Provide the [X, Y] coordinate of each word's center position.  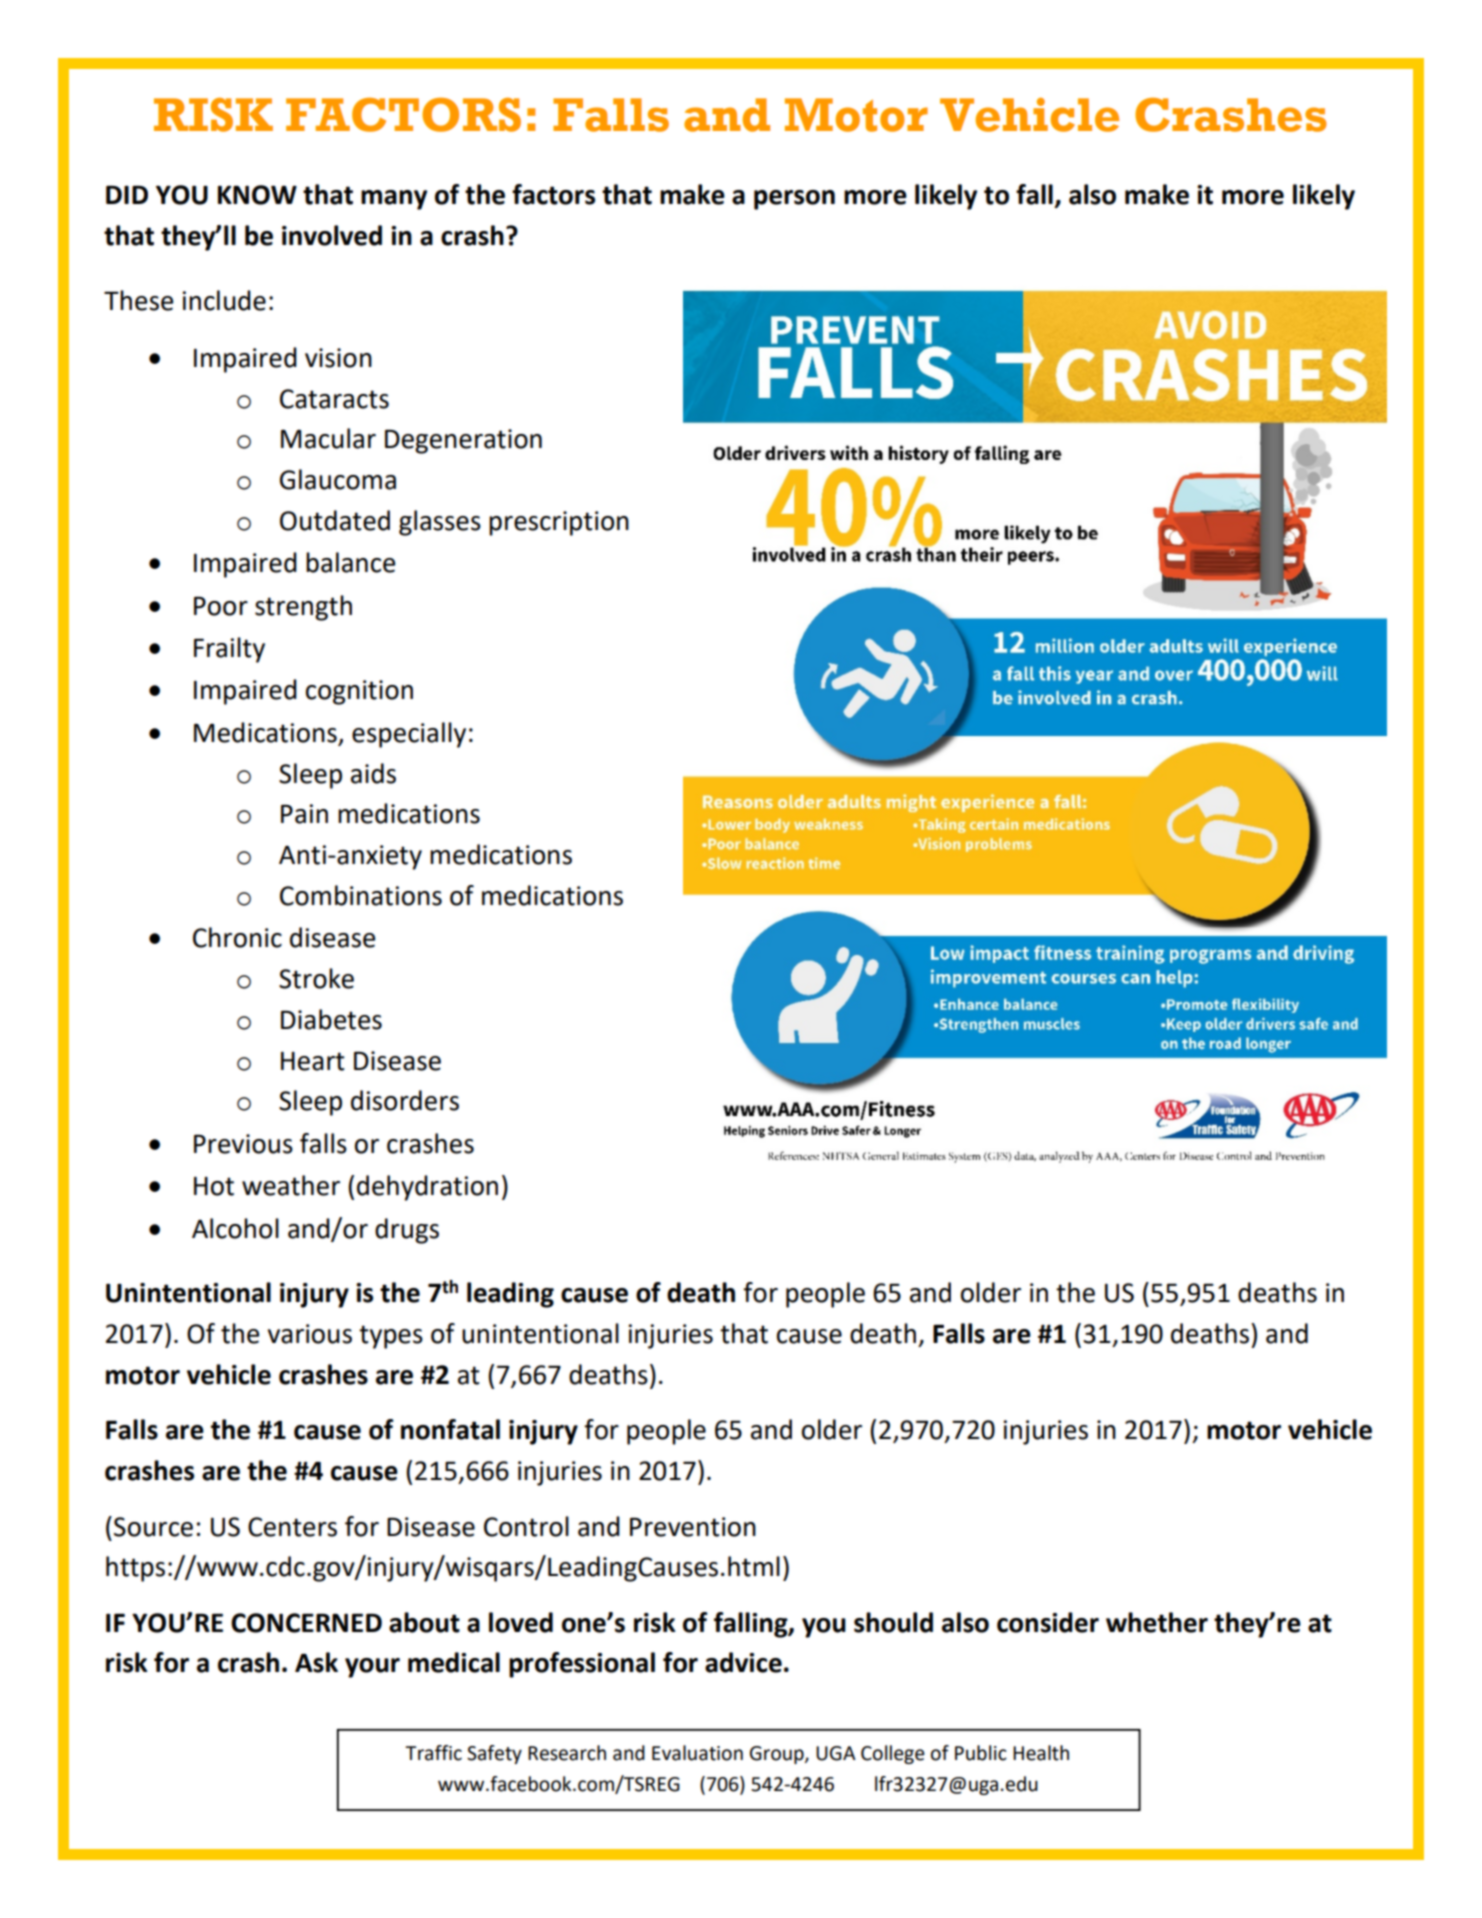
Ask [316, 1662]
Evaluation [697, 1753]
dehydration [427, 1188]
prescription [559, 523]
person [794, 200]
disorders [405, 1100]
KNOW [257, 195]
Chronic [237, 937]
